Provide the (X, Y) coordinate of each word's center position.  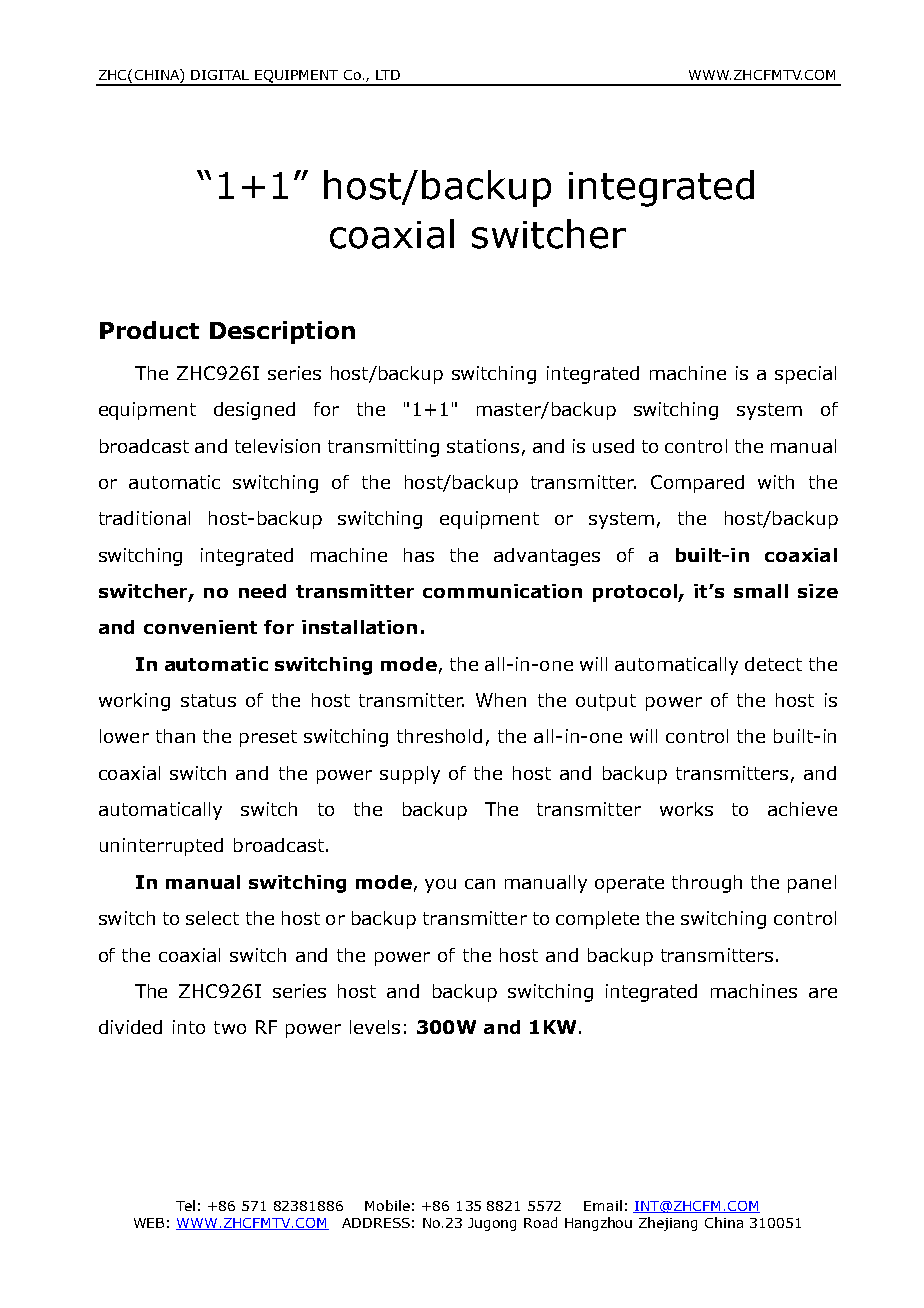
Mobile (387, 1205)
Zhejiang (668, 1224)
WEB (149, 1223)
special (805, 375)
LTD (388, 75)
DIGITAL (220, 75)
